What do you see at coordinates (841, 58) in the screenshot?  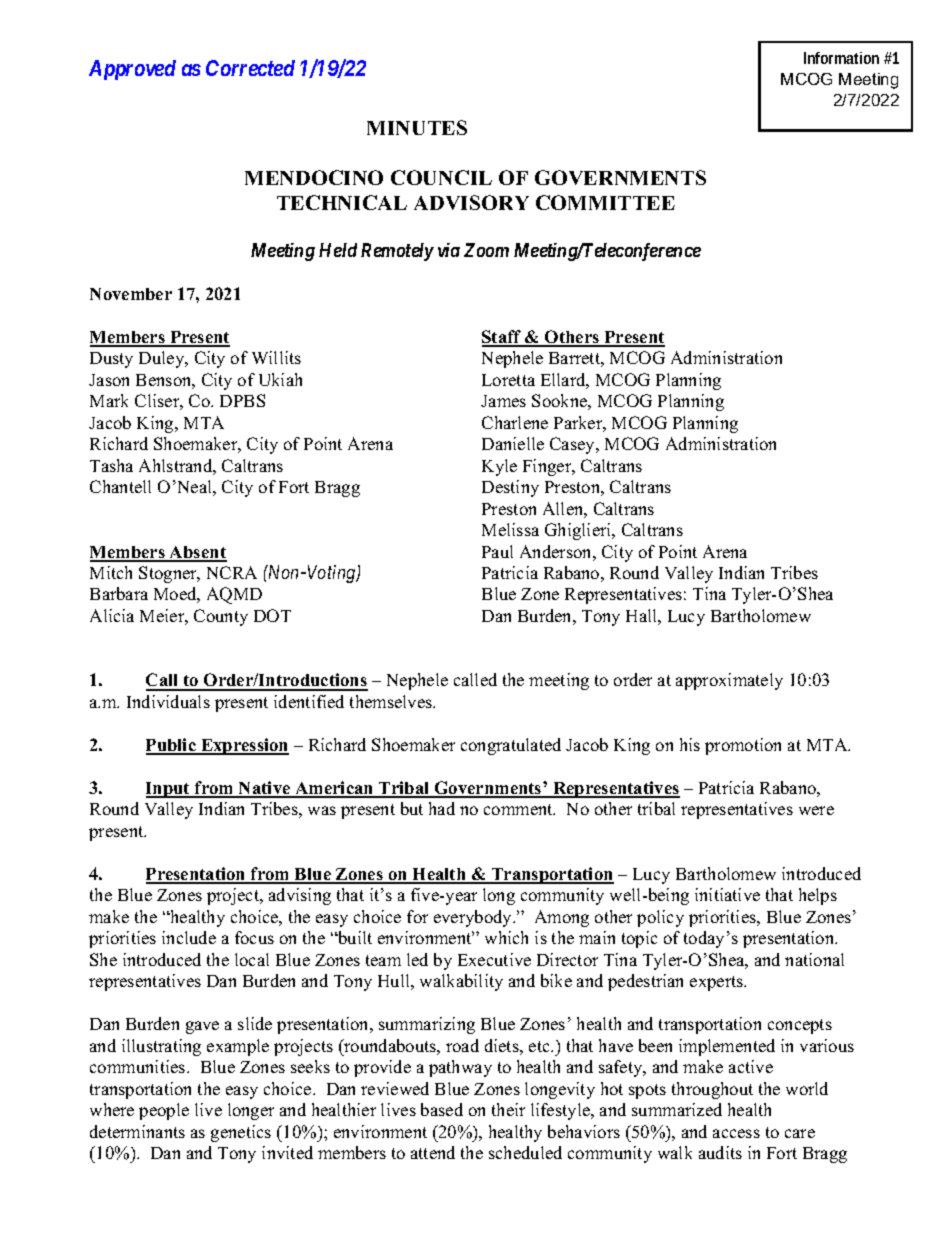 I see `Information` at bounding box center [841, 58].
